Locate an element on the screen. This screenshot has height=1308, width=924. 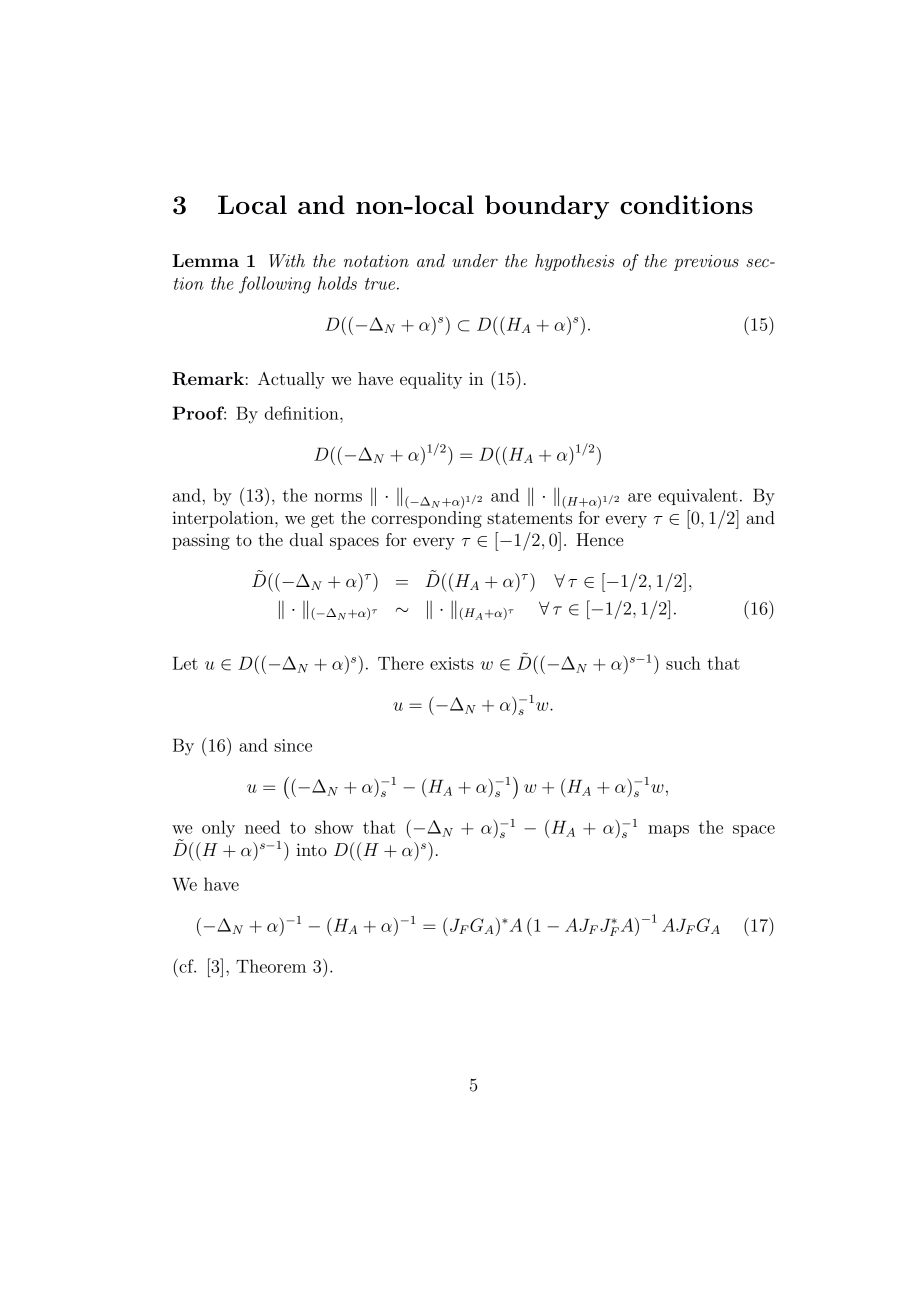
With is located at coordinates (287, 261).
